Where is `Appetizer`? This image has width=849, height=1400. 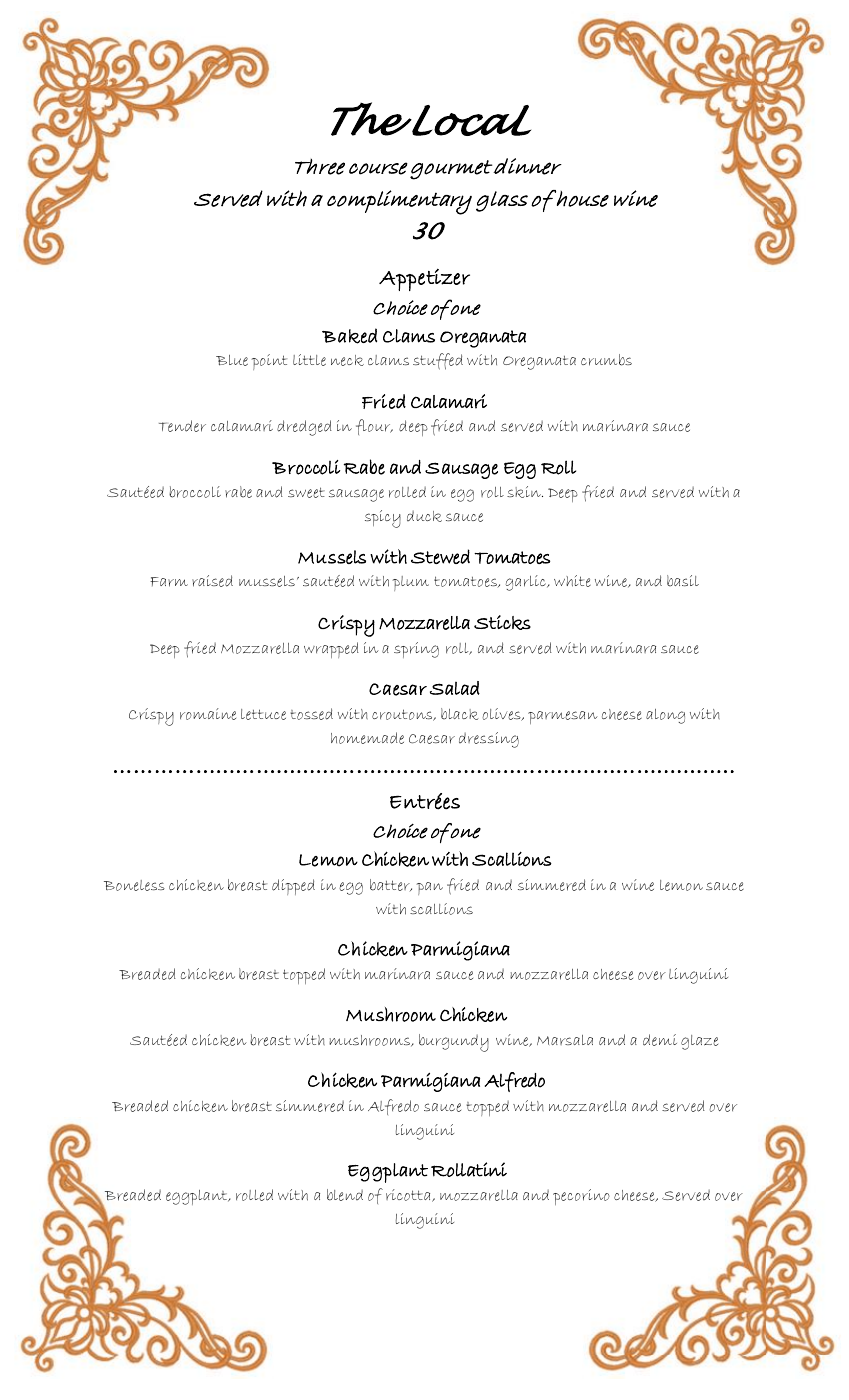 Appetizer is located at coordinates (424, 280).
